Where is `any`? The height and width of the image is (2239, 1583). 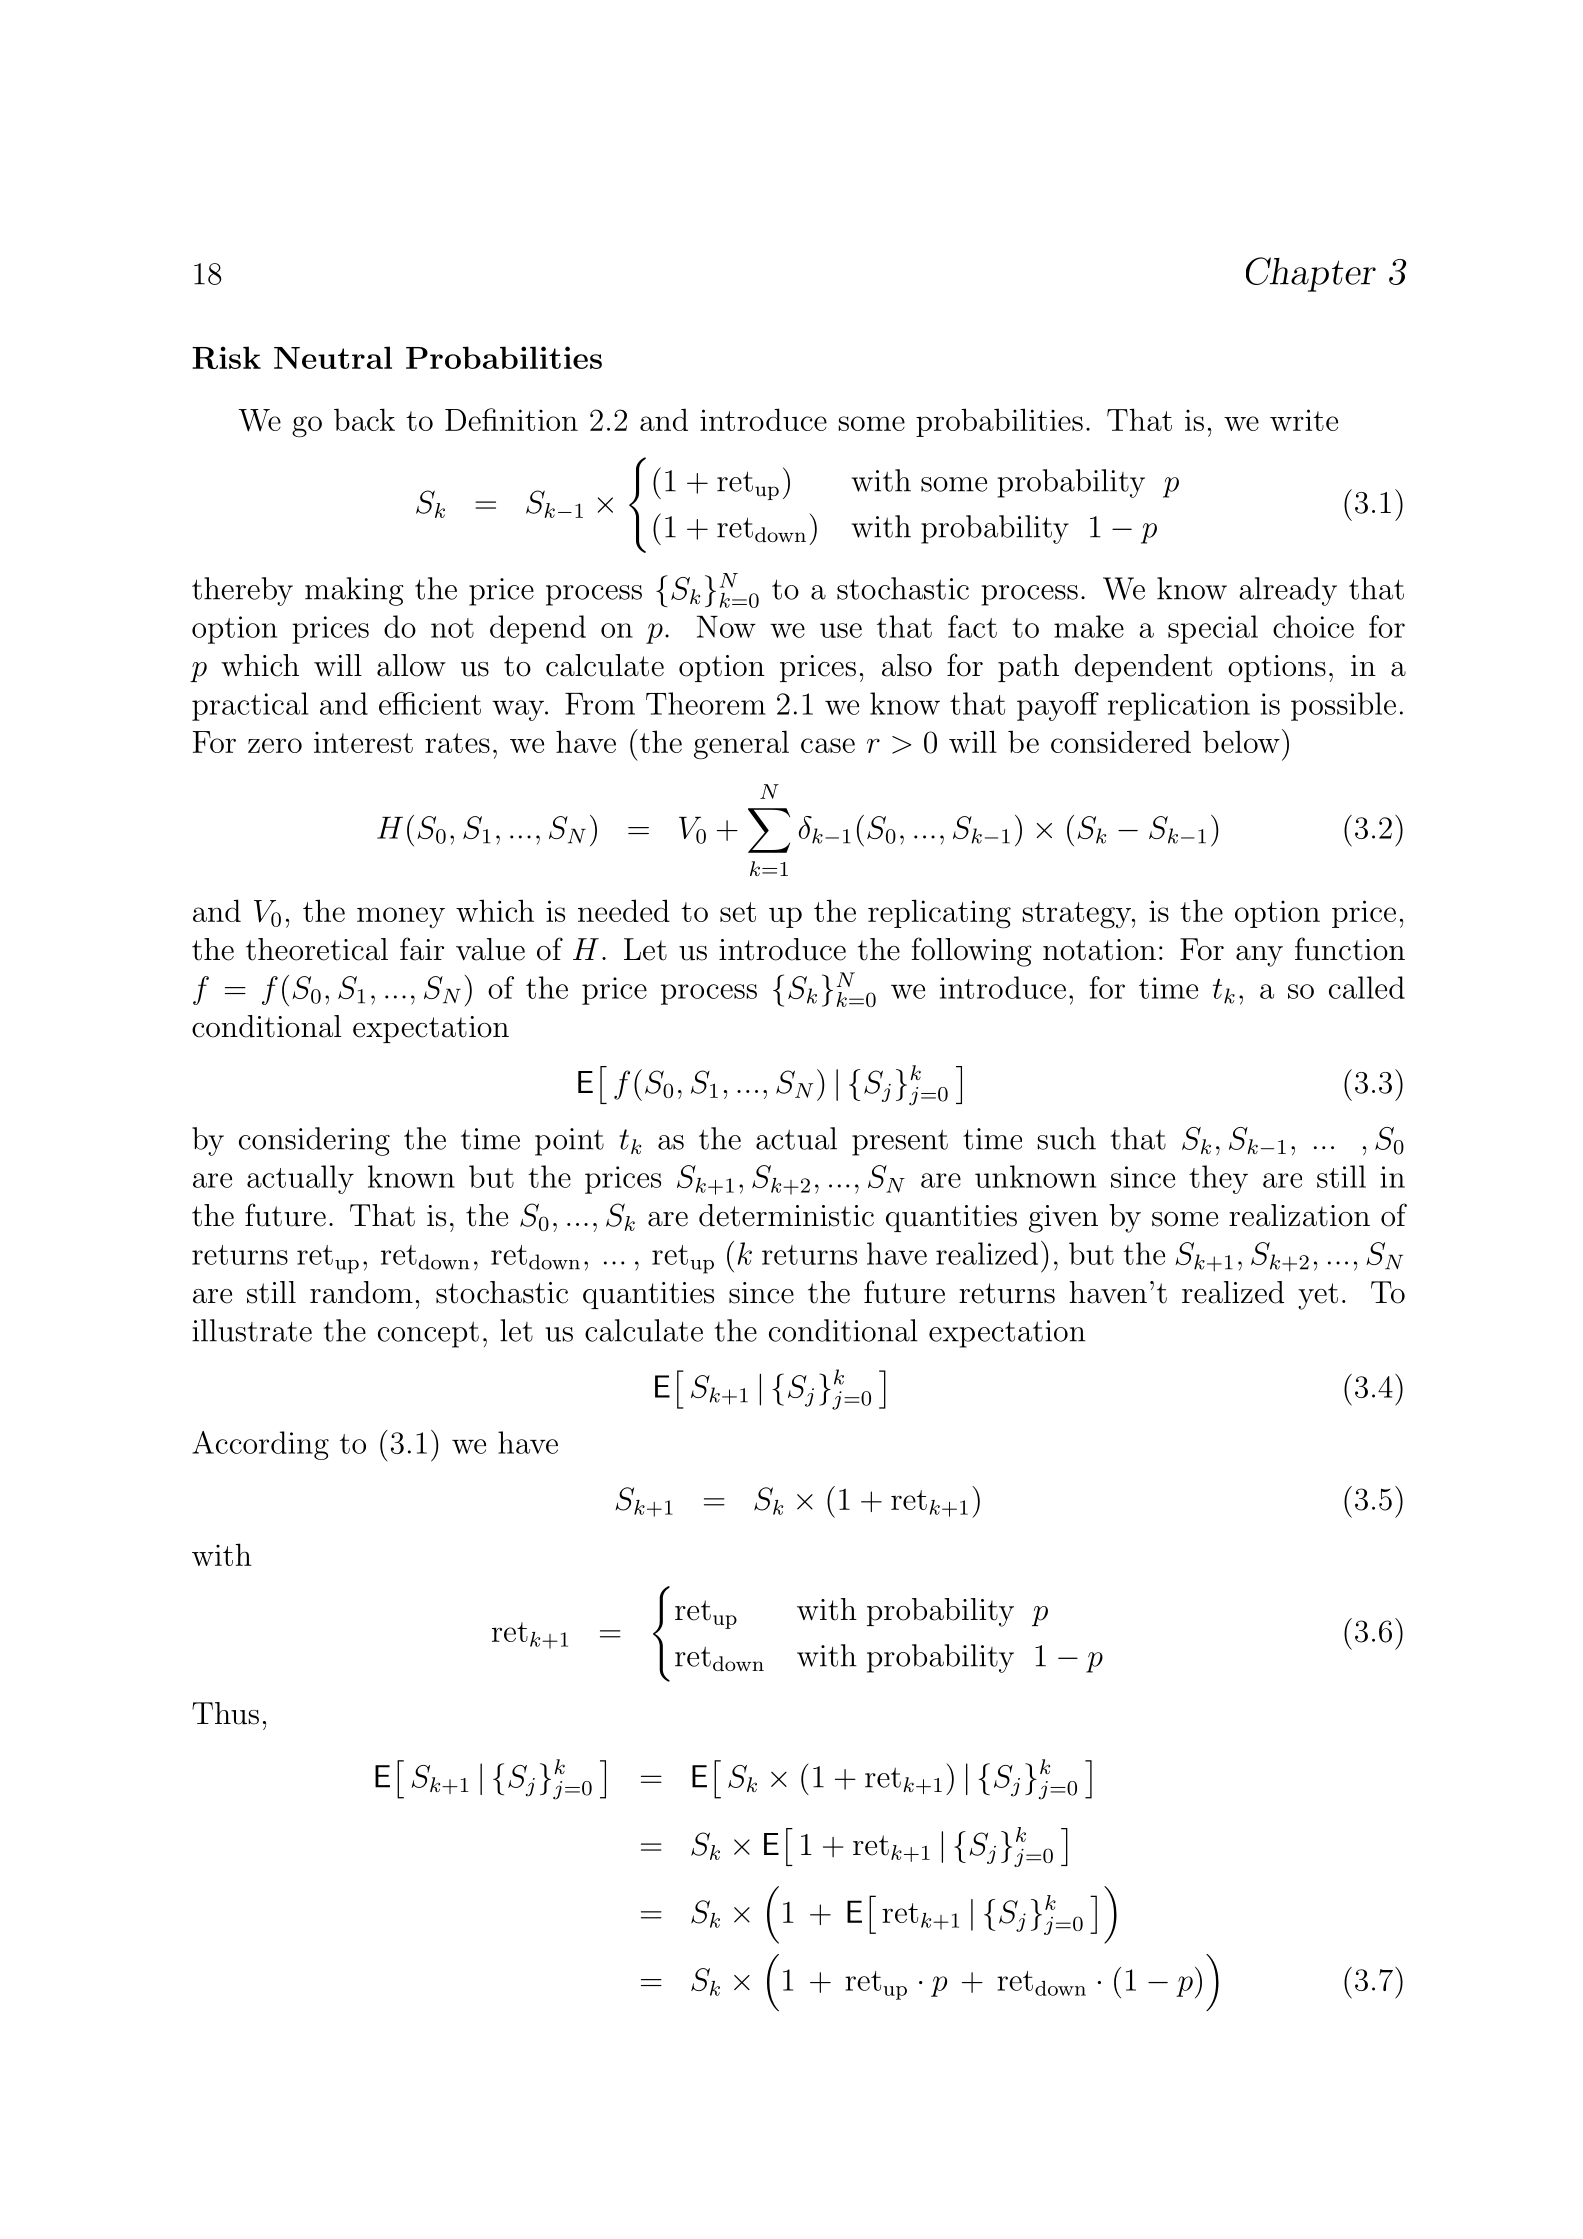
any is located at coordinates (1259, 956).
